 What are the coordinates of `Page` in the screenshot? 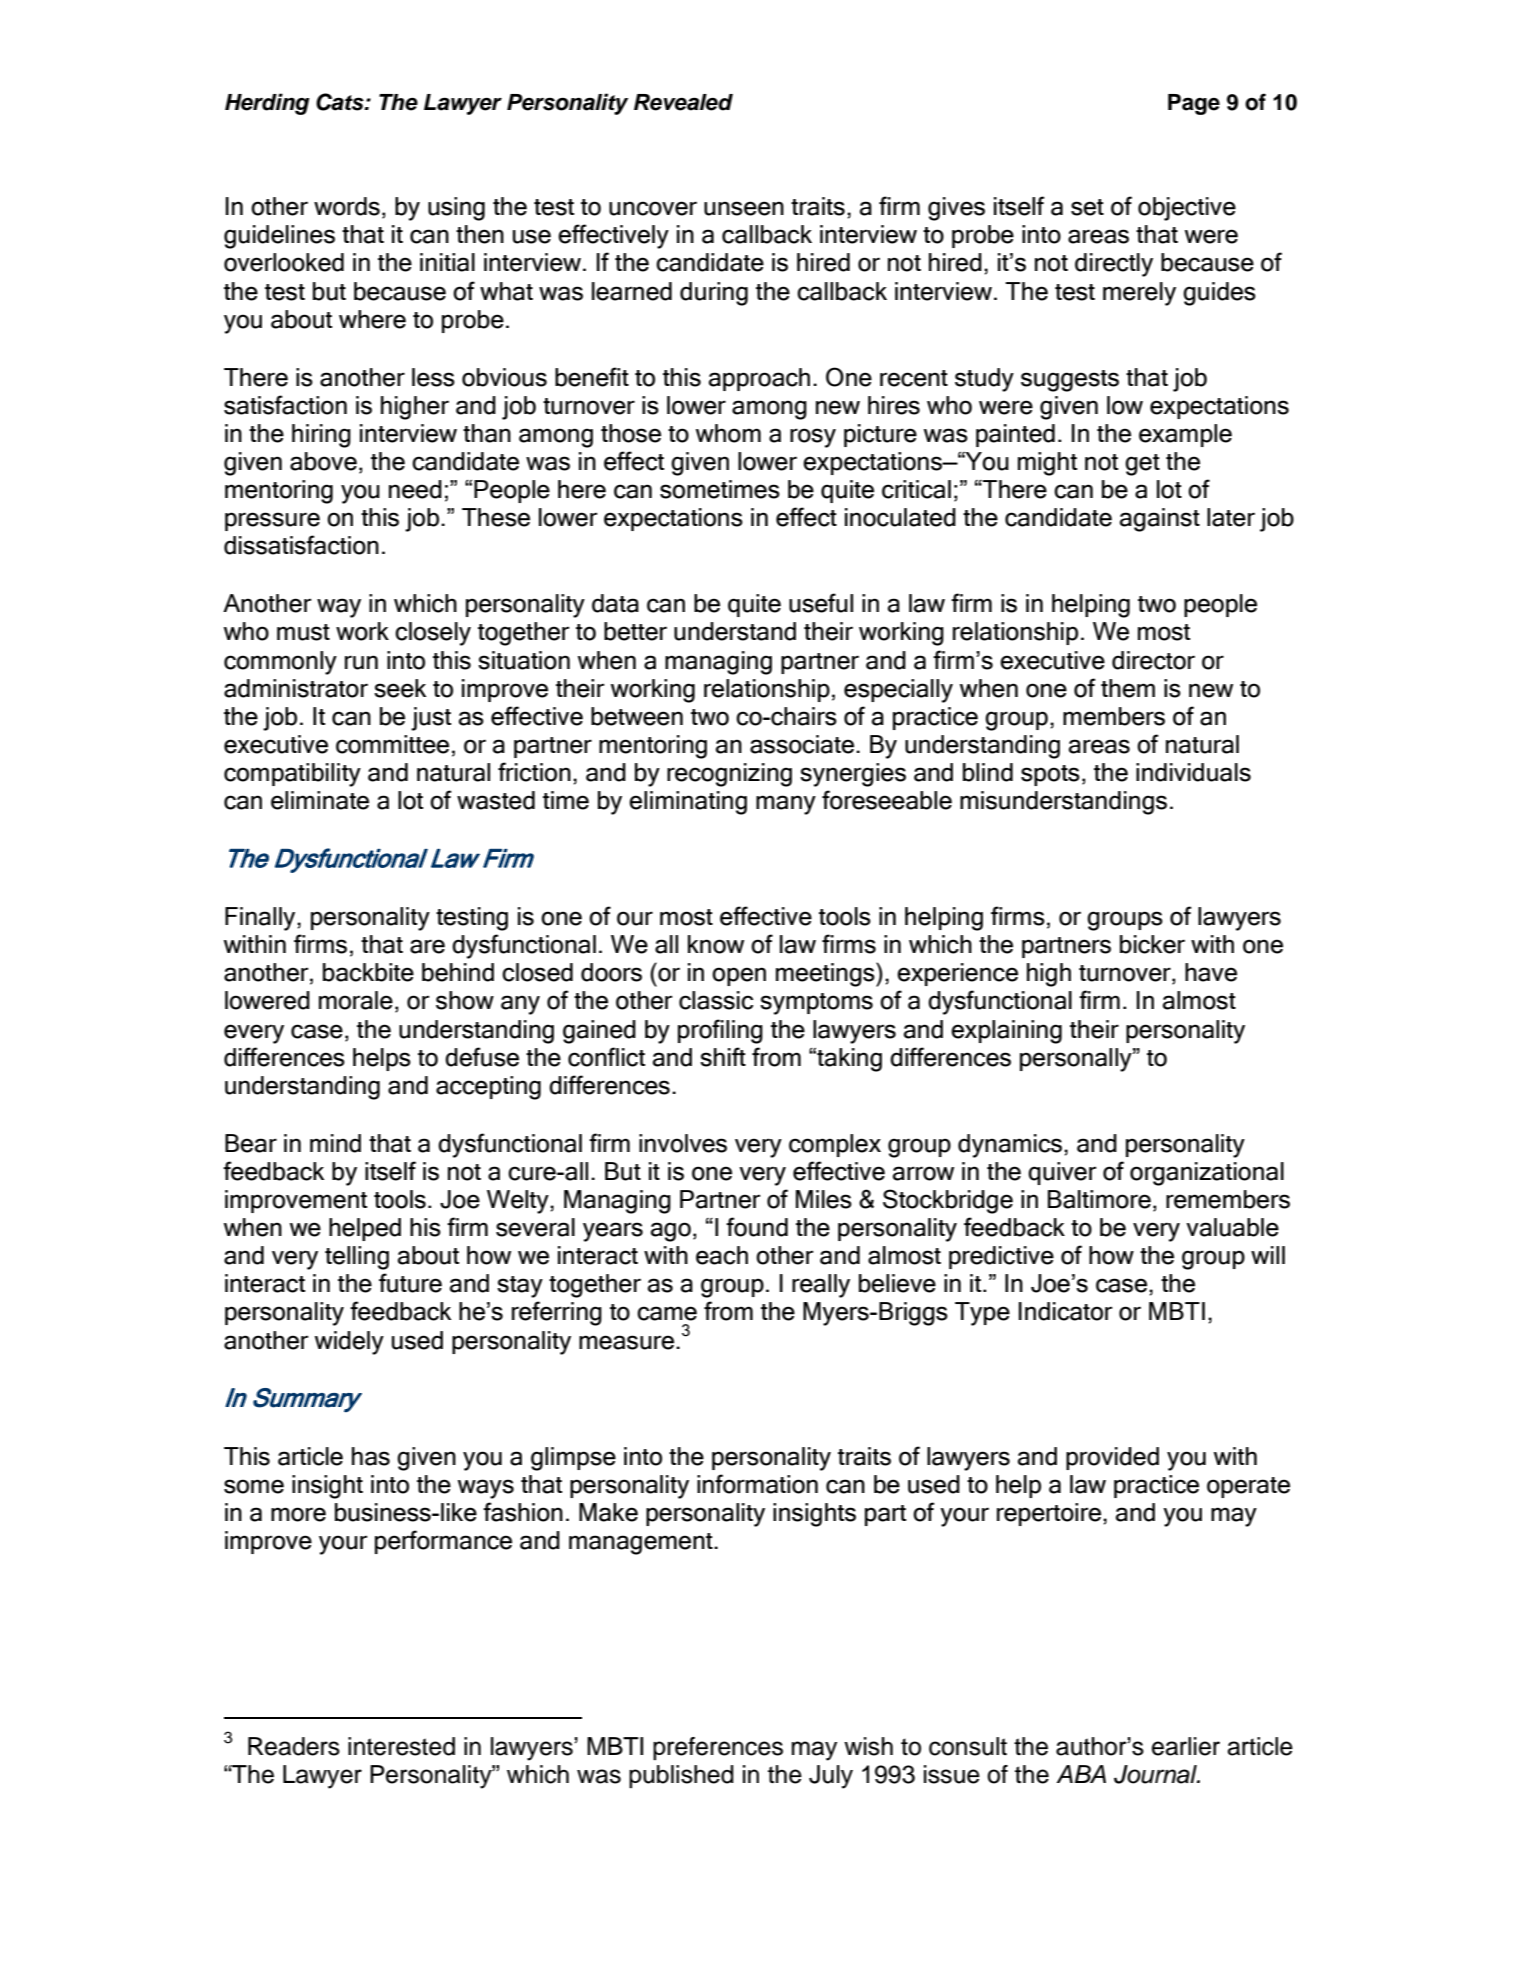 It's located at (1194, 104).
